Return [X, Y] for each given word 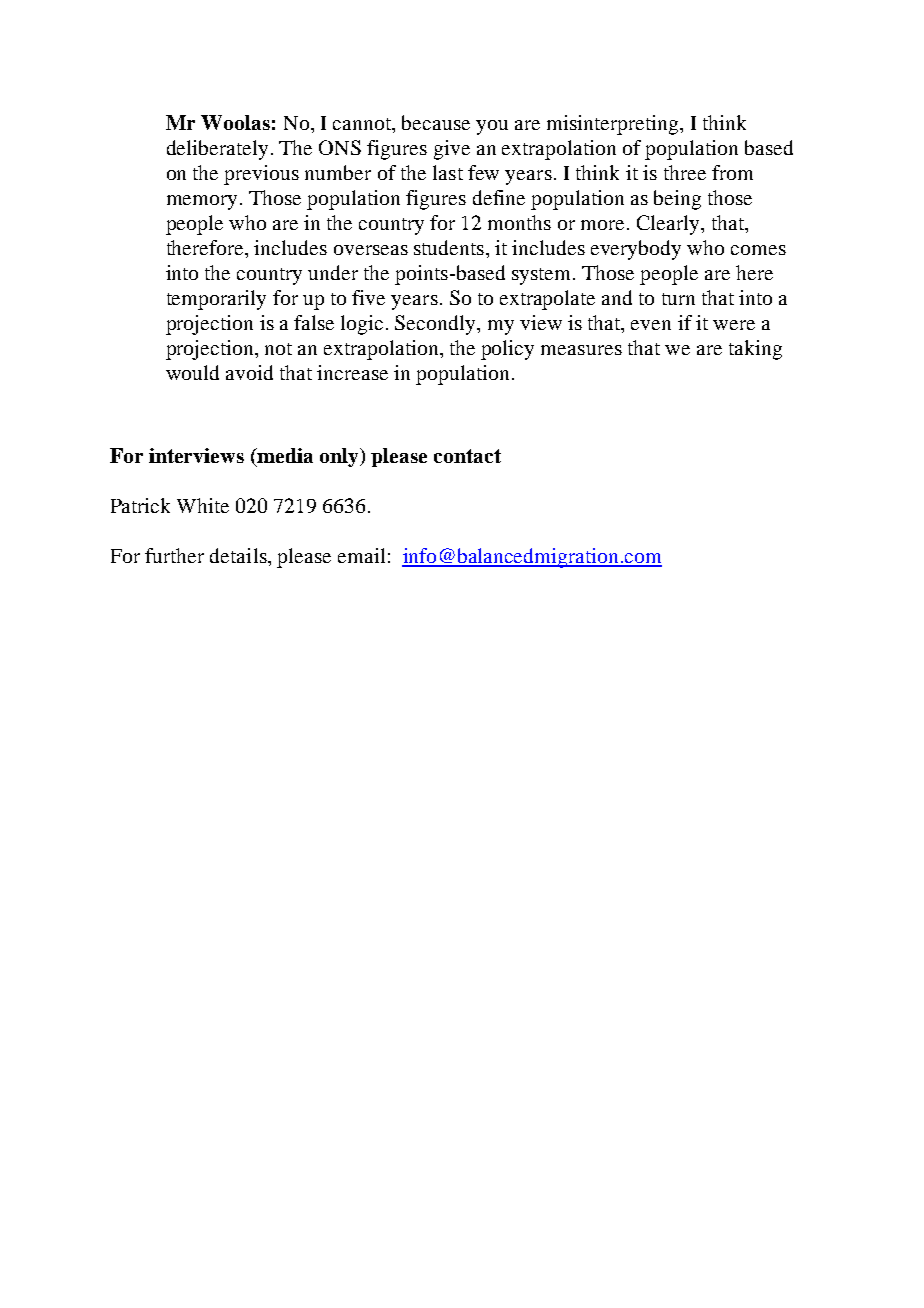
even [651, 325]
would [192, 372]
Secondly [436, 325]
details [239, 555]
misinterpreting [614, 125]
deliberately [217, 150]
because [436, 122]
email [361, 555]
